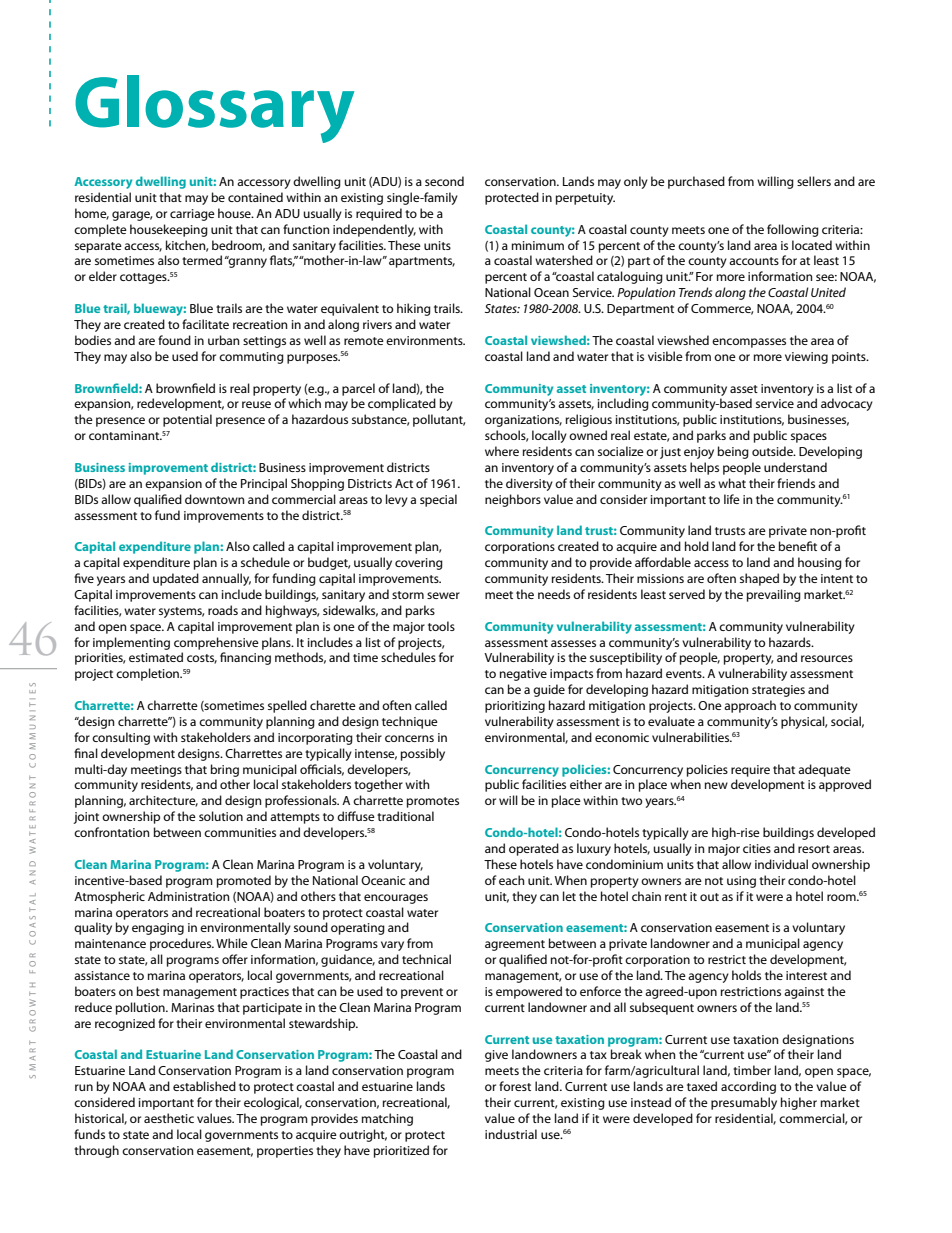  I want to click on sellers, so click(814, 181).
